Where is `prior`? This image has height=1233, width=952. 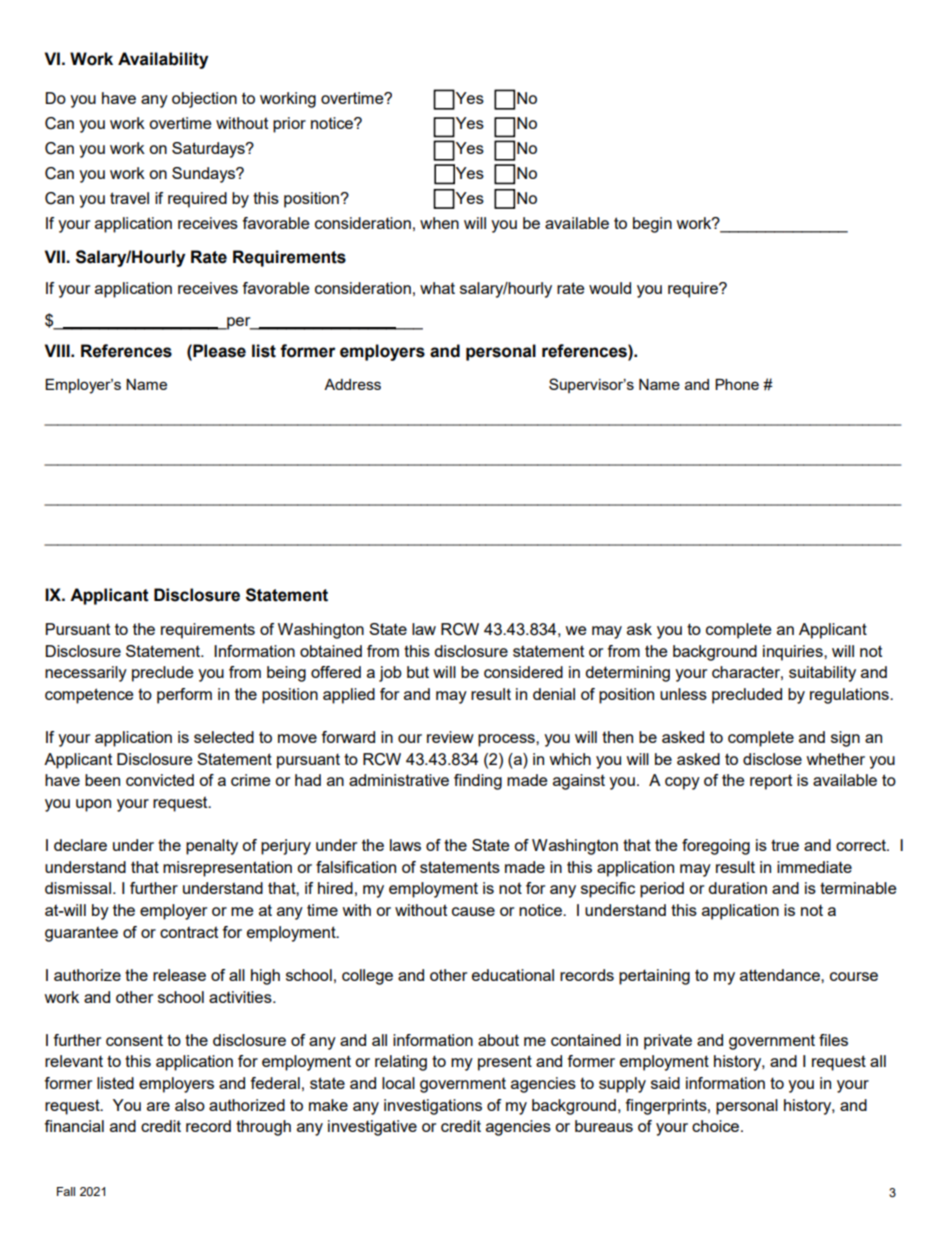 prior is located at coordinates (289, 125).
